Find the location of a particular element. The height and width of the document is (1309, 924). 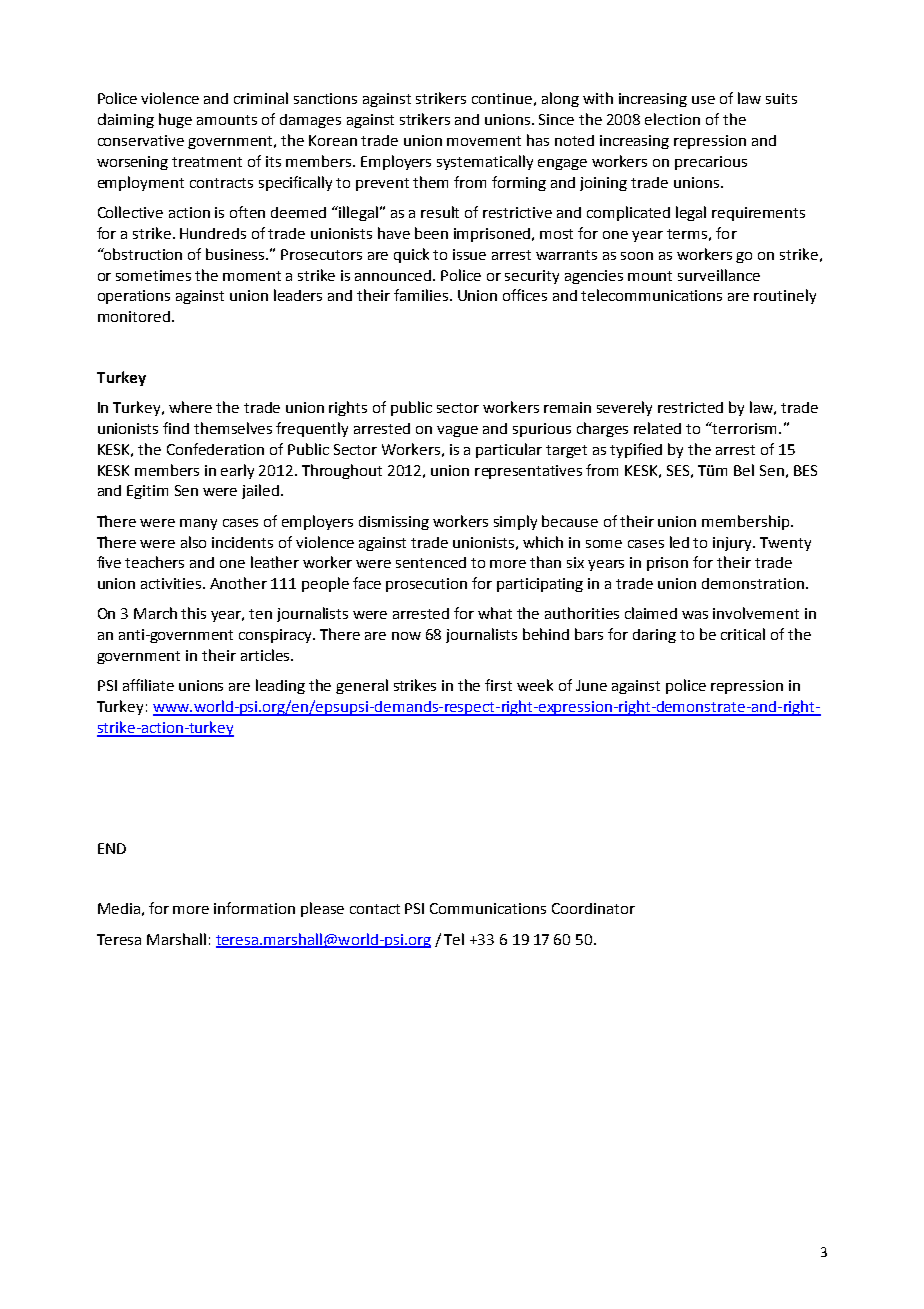

election is located at coordinates (672, 119).
